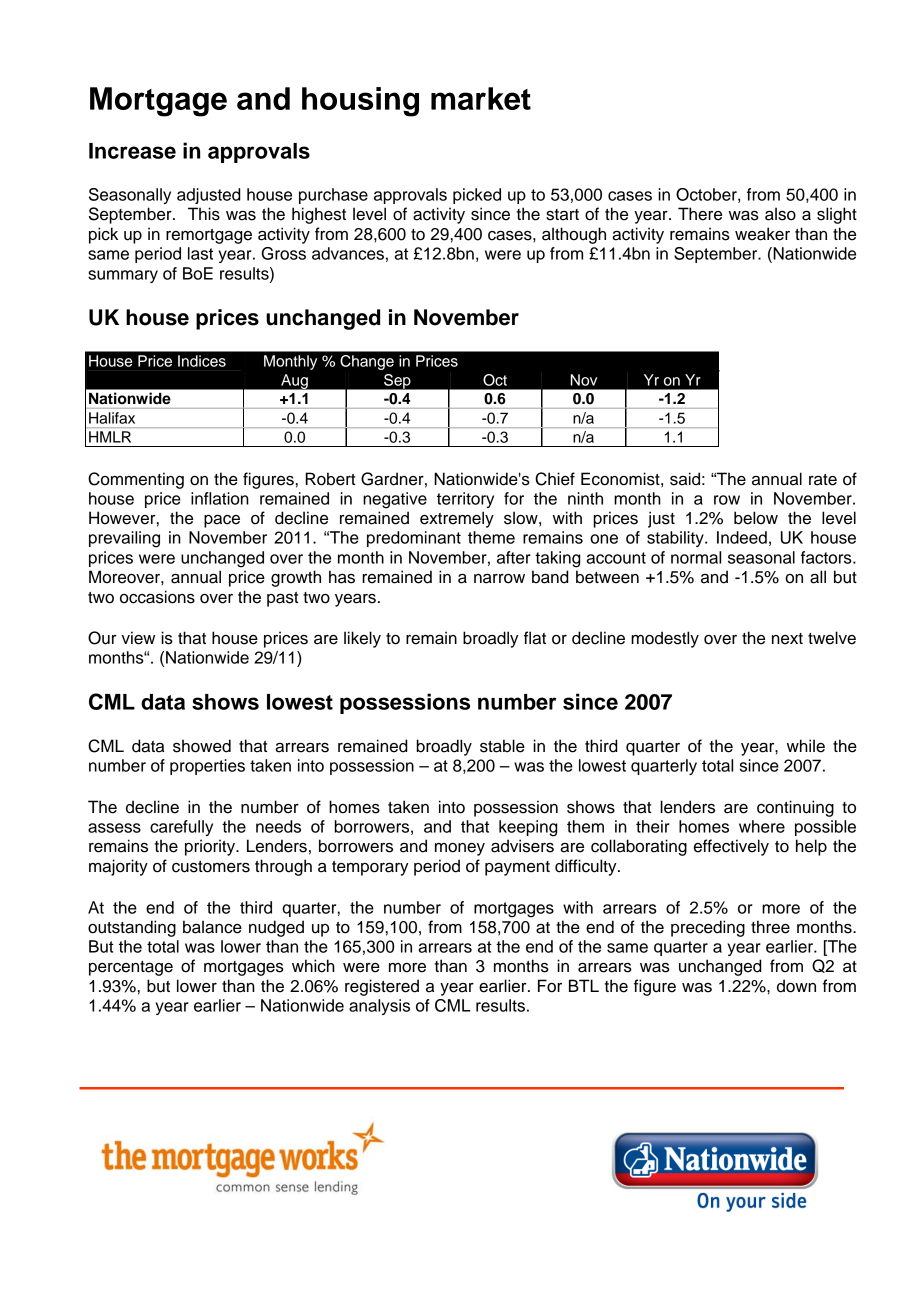 The height and width of the screenshot is (1308, 924). I want to click on market, so click(481, 98).
